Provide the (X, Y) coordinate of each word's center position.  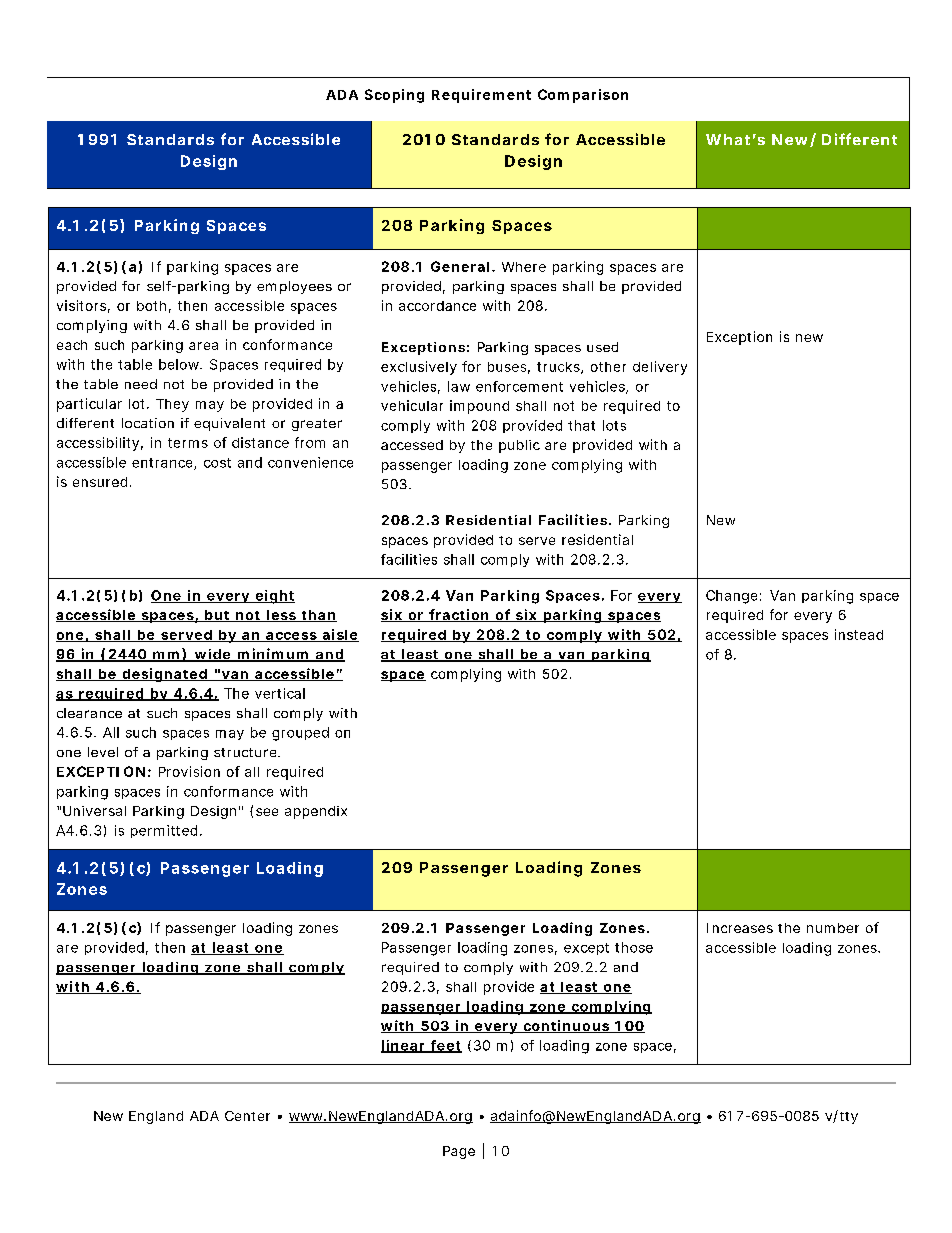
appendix (316, 812)
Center (247, 1116)
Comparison (583, 96)
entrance (164, 464)
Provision (189, 771)
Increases (740, 928)
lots (614, 425)
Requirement (481, 96)
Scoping (394, 96)
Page (459, 1152)
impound (479, 407)
